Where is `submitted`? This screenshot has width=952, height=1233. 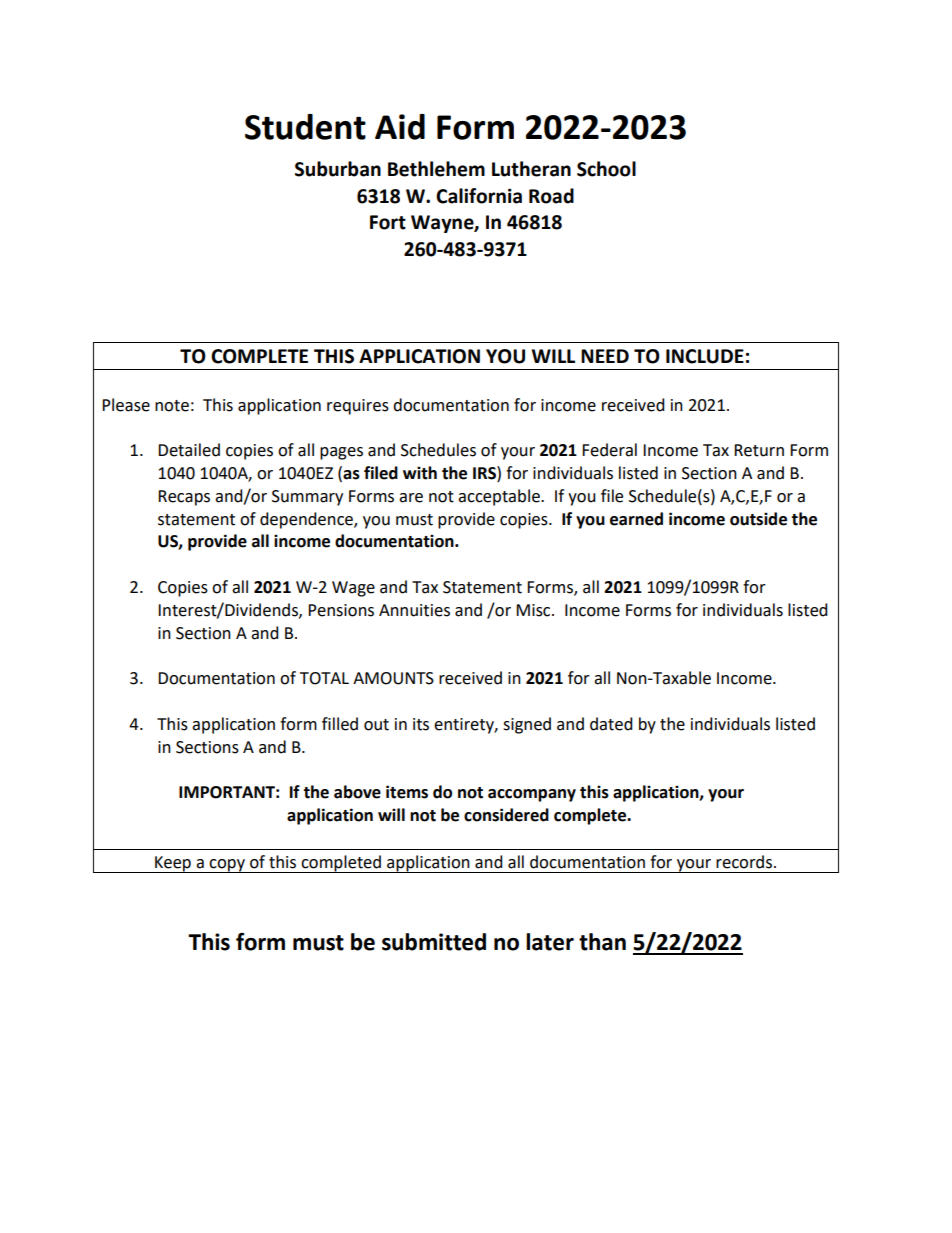 submitted is located at coordinates (434, 942).
